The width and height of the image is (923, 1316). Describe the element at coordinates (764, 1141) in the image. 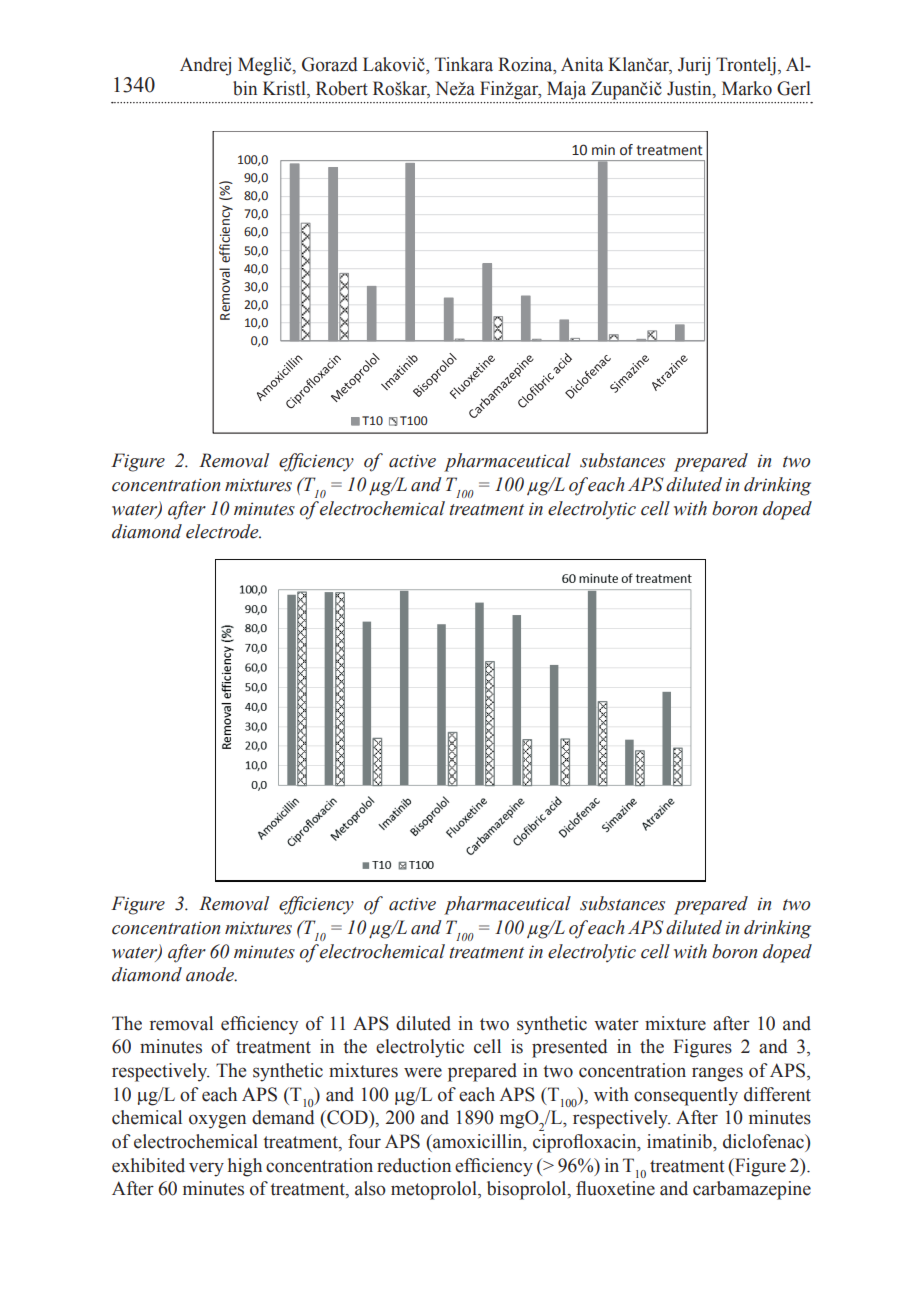

I see `diclofenac` at that location.
